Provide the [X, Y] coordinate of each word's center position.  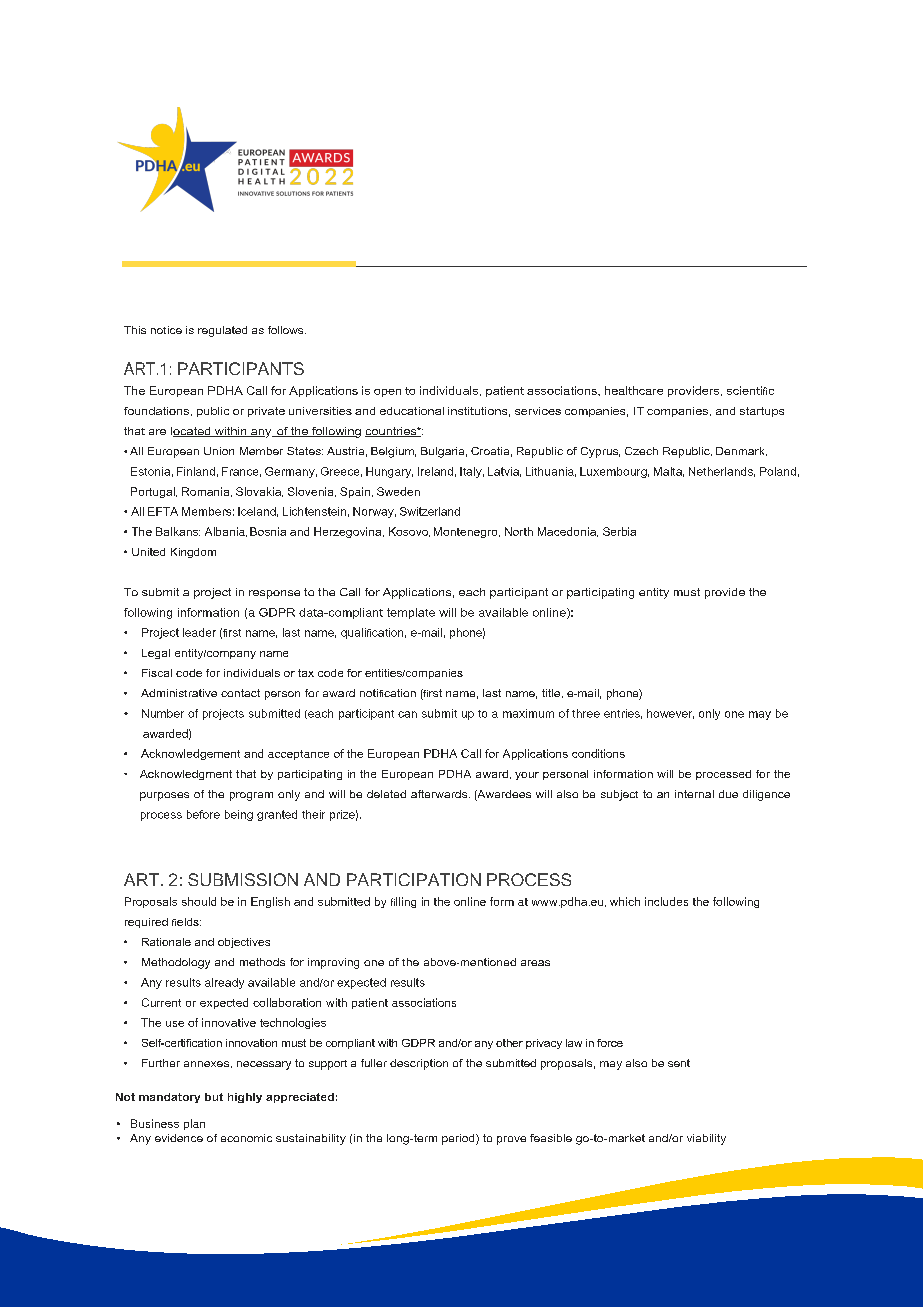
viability [706, 1139]
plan [194, 1124]
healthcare [634, 390]
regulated [222, 331]
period [459, 1139]
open [387, 393]
